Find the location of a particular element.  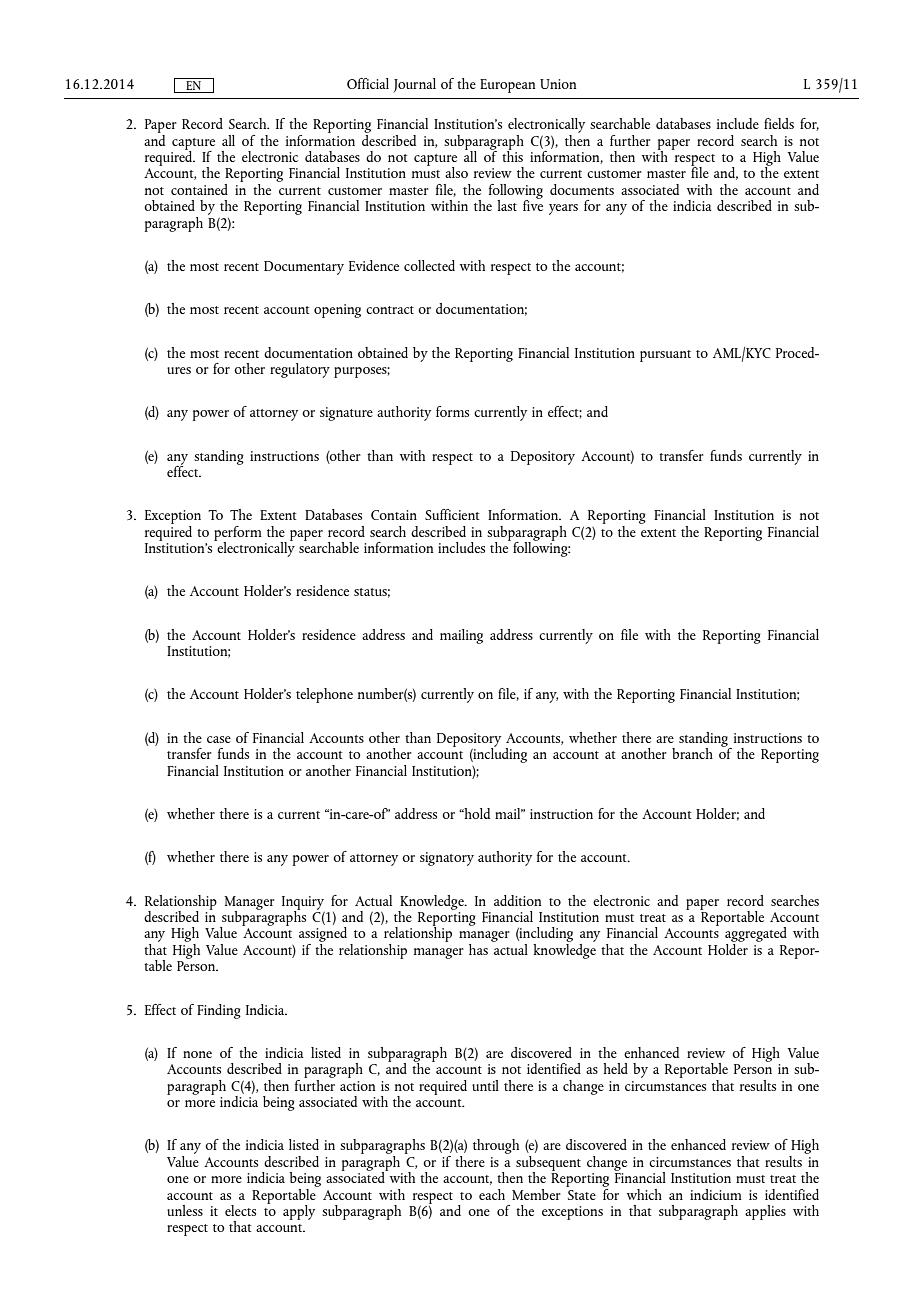

European is located at coordinates (507, 86).
